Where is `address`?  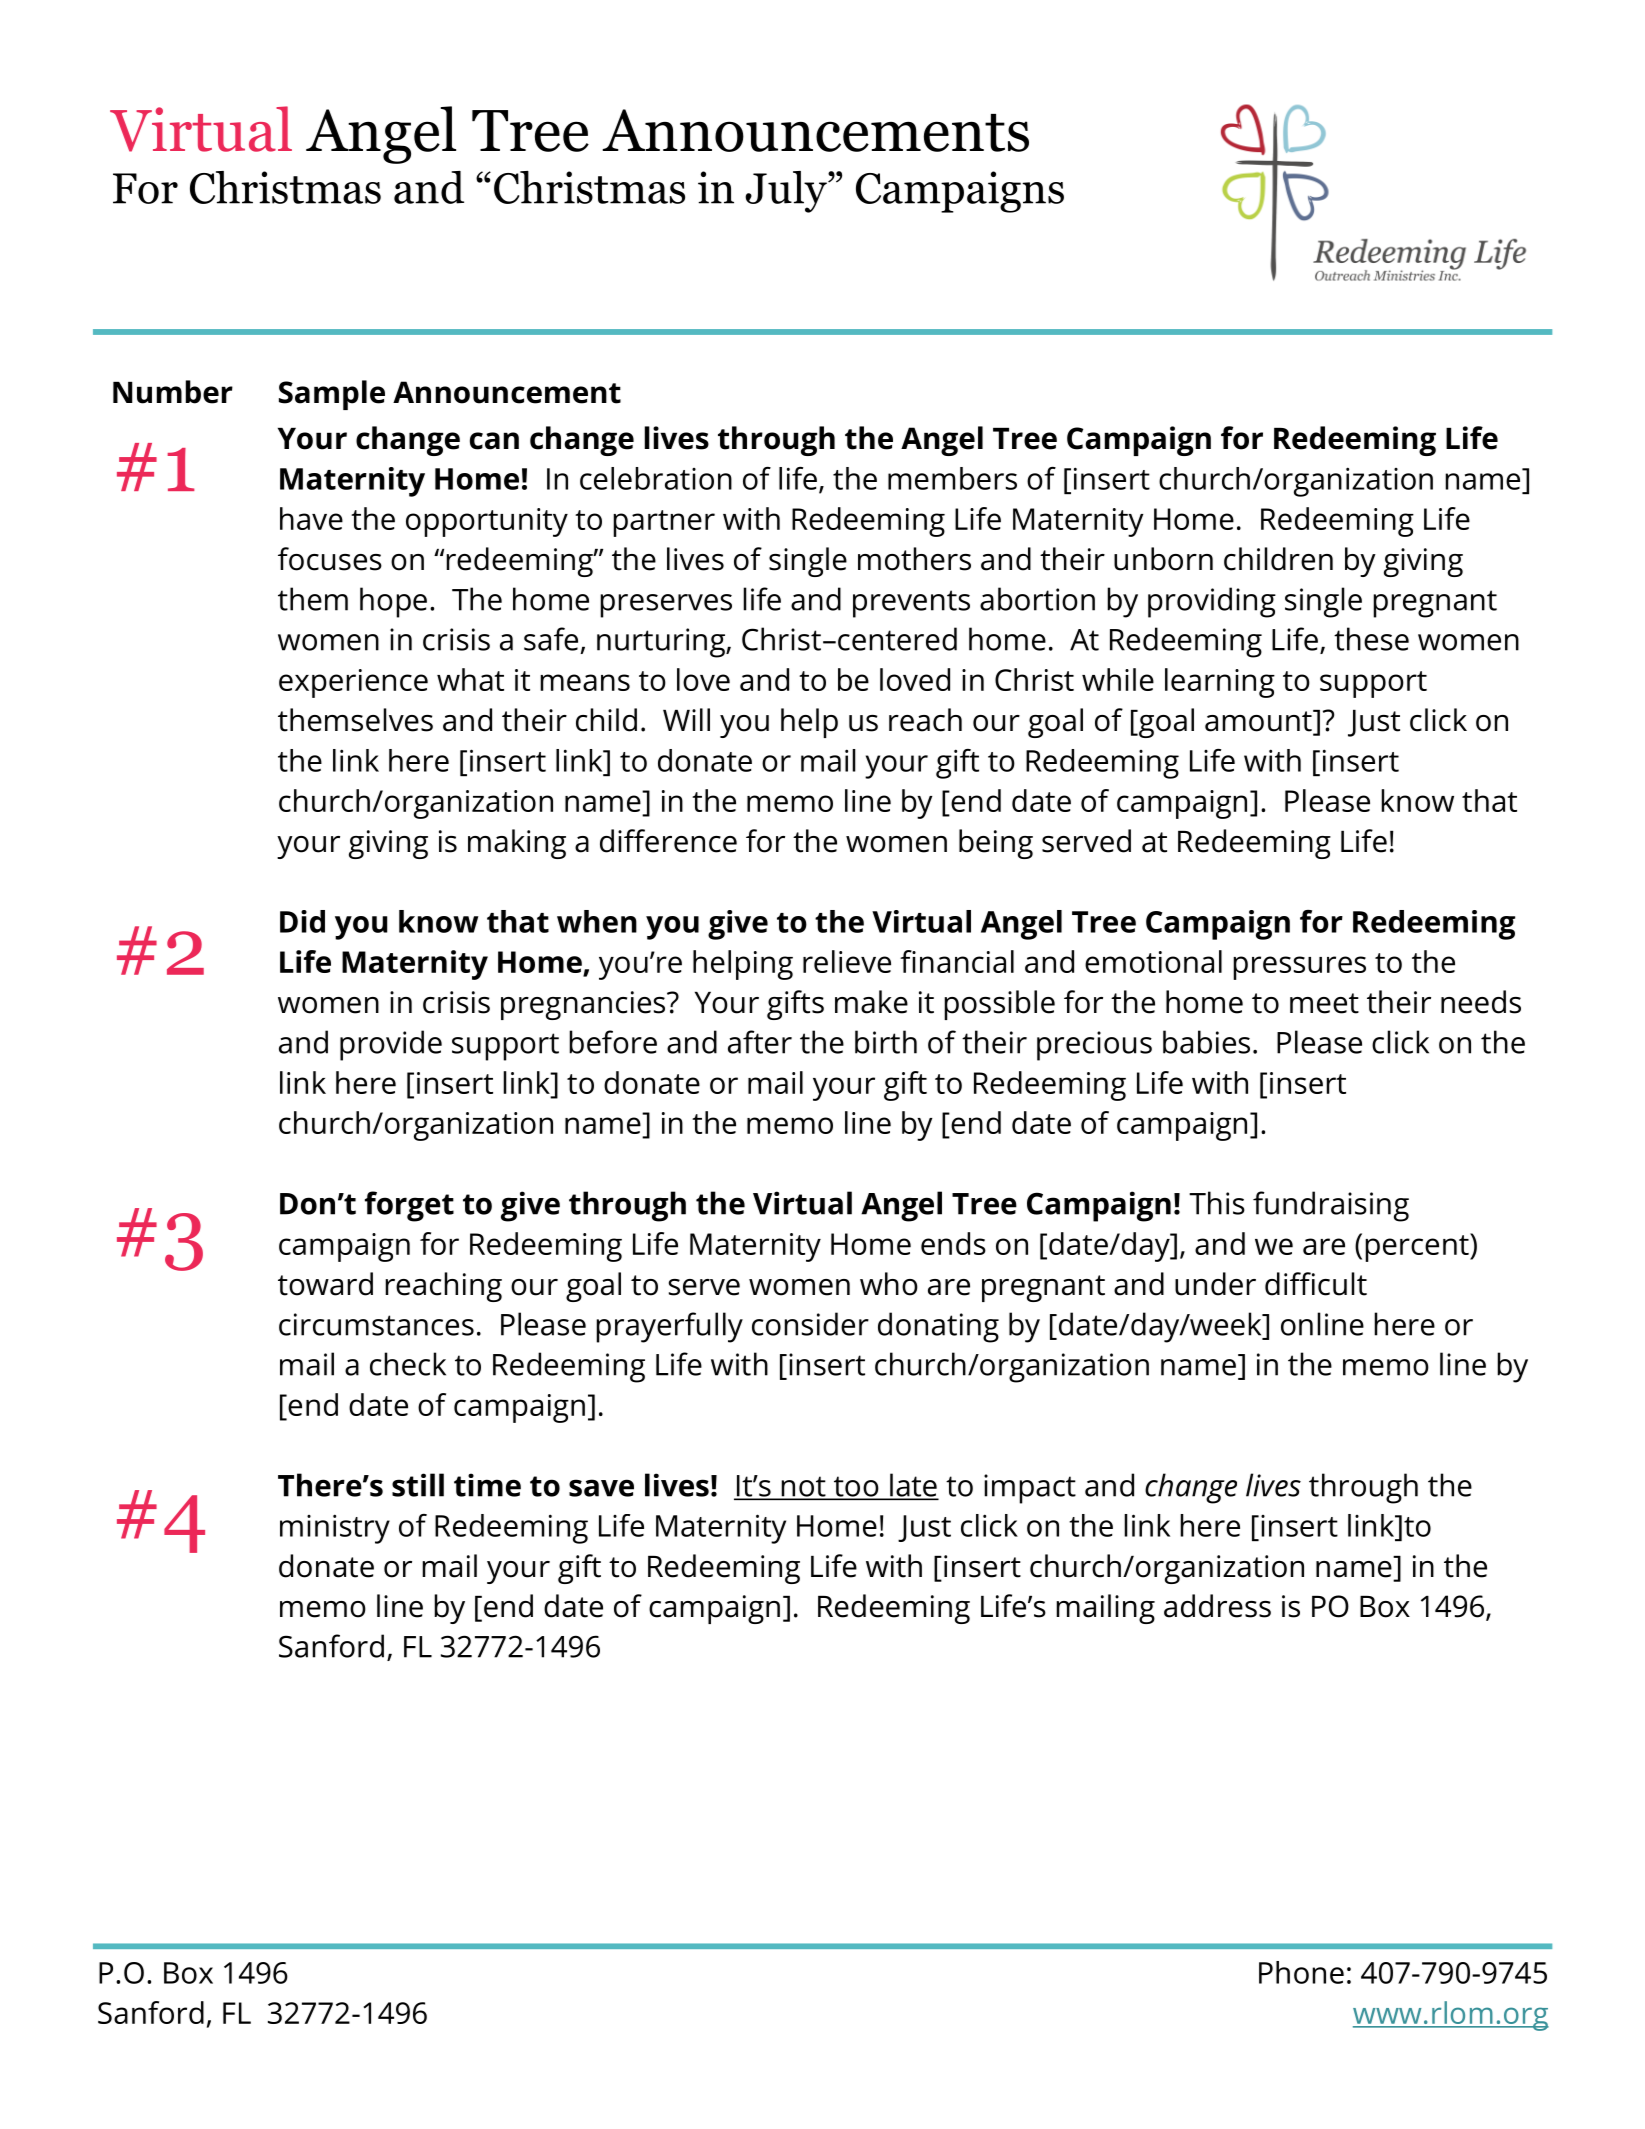 address is located at coordinates (1217, 1606).
